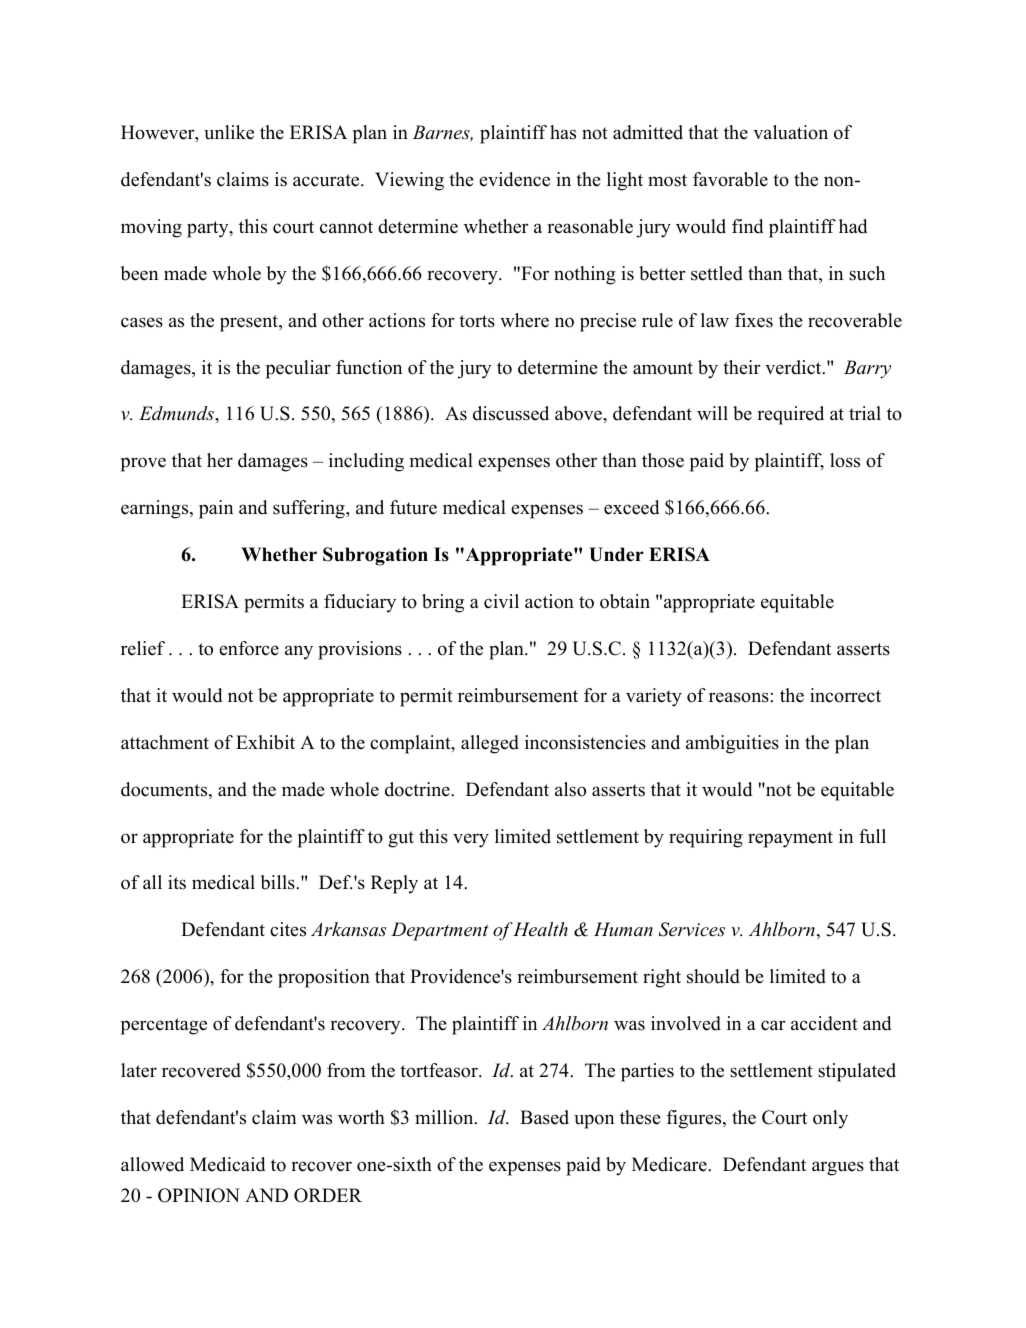 The width and height of the document is (1026, 1328). What do you see at coordinates (544, 1117) in the document?
I see `Based` at bounding box center [544, 1117].
